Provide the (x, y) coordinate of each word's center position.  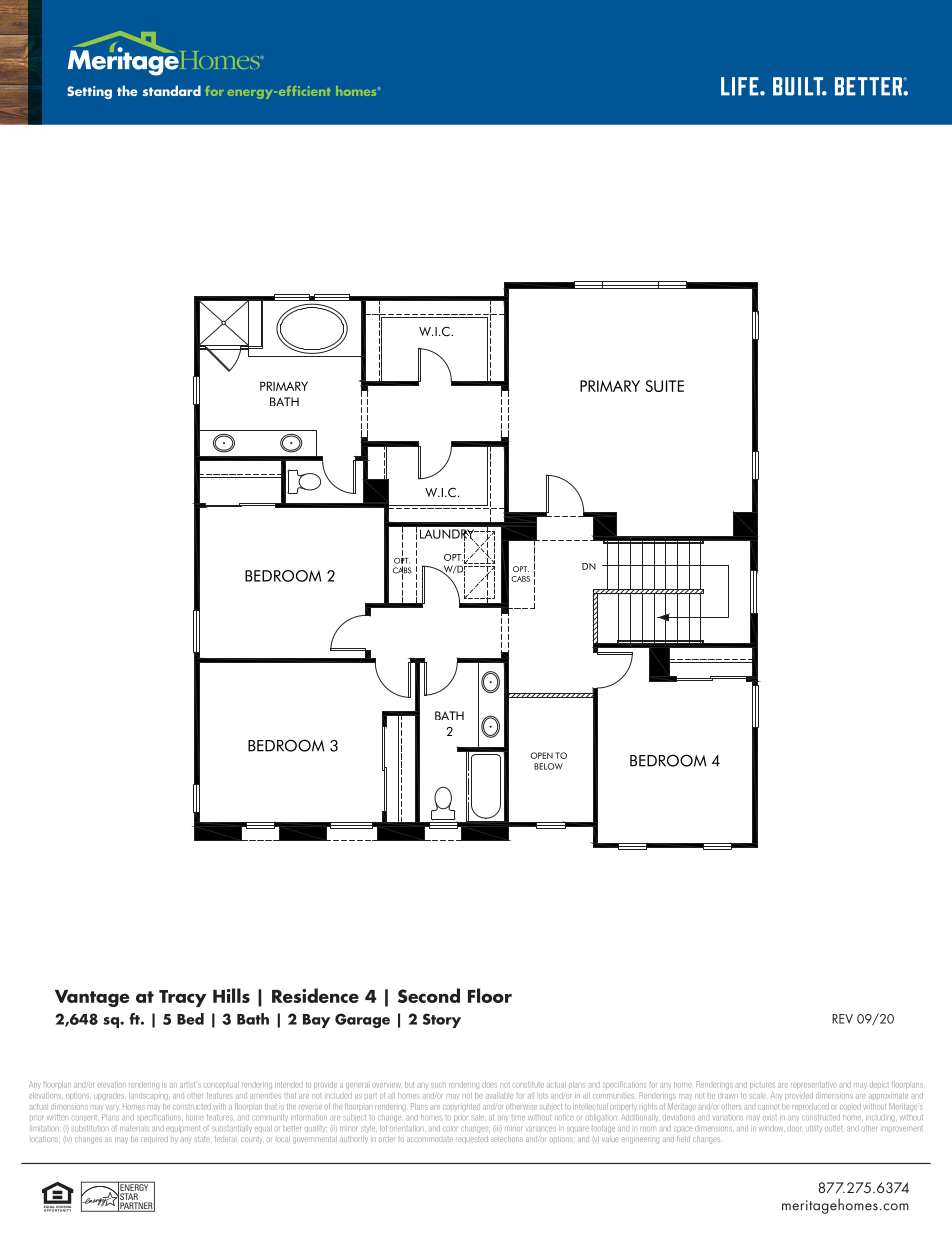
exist (770, 1117)
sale (478, 1117)
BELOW (548, 766)
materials (134, 1129)
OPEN (541, 755)
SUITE (664, 386)
